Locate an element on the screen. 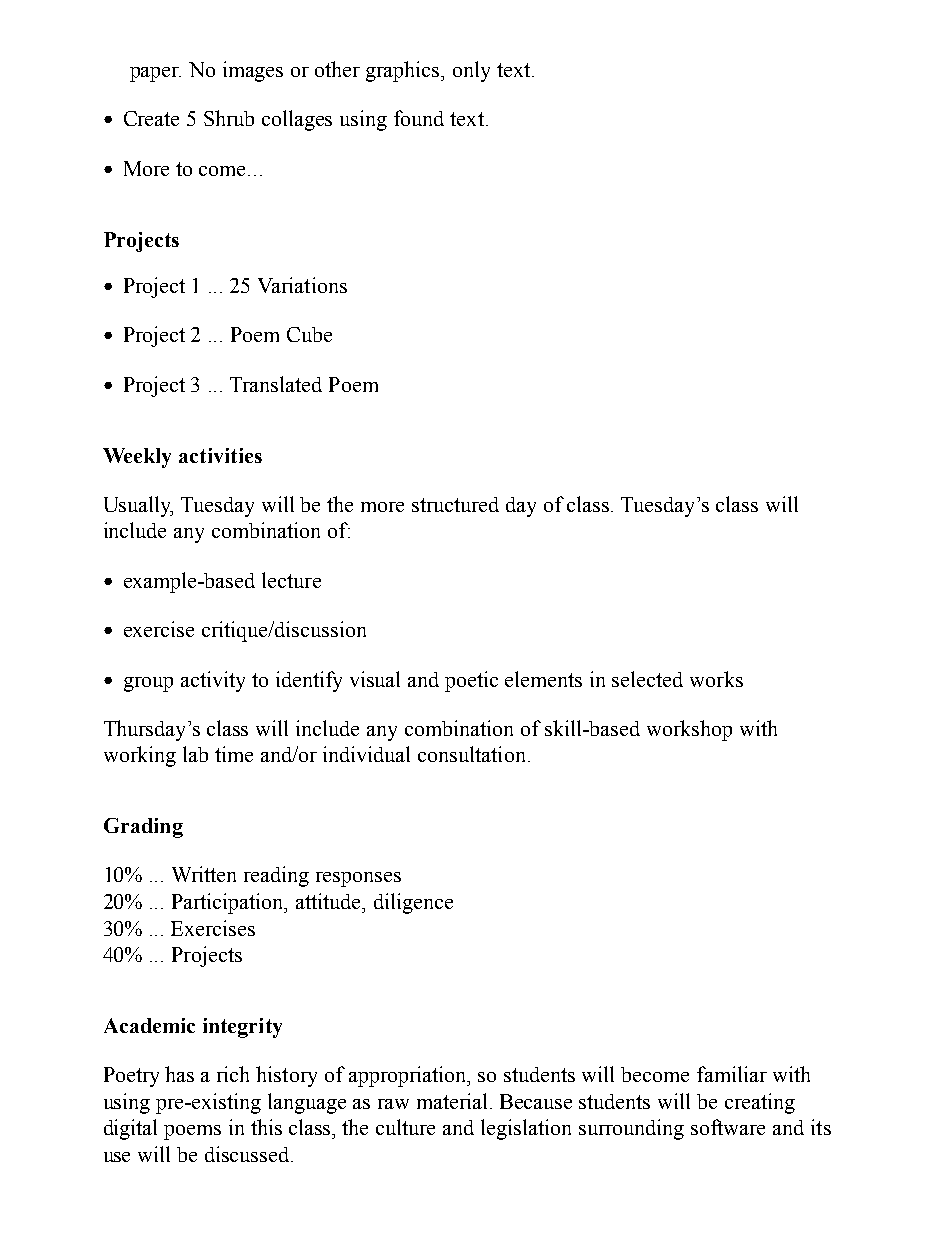 Image resolution: width=952 pixels, height=1233 pixels. Cube is located at coordinates (309, 334).
